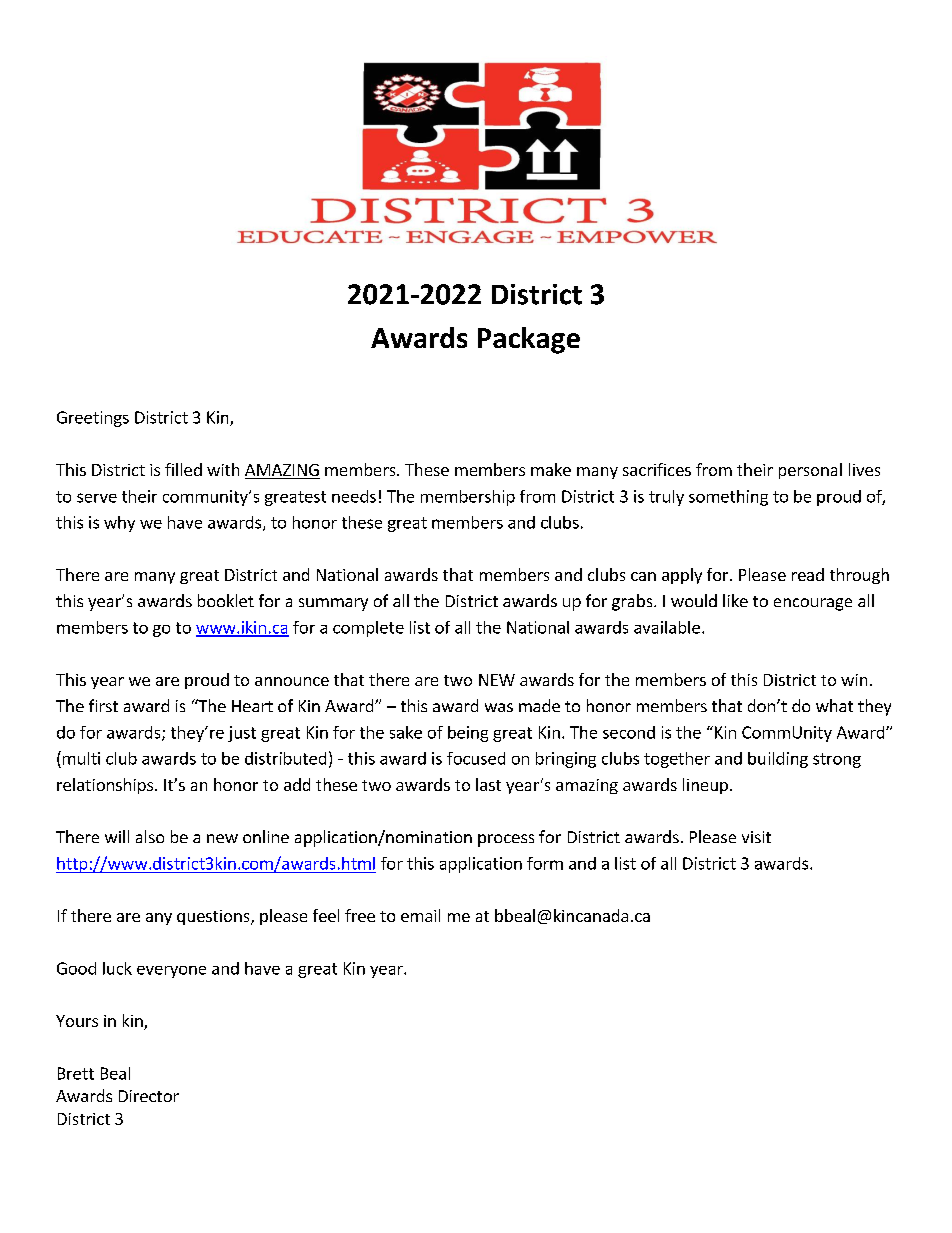  What do you see at coordinates (529, 340) in the page?
I see `Package` at bounding box center [529, 340].
